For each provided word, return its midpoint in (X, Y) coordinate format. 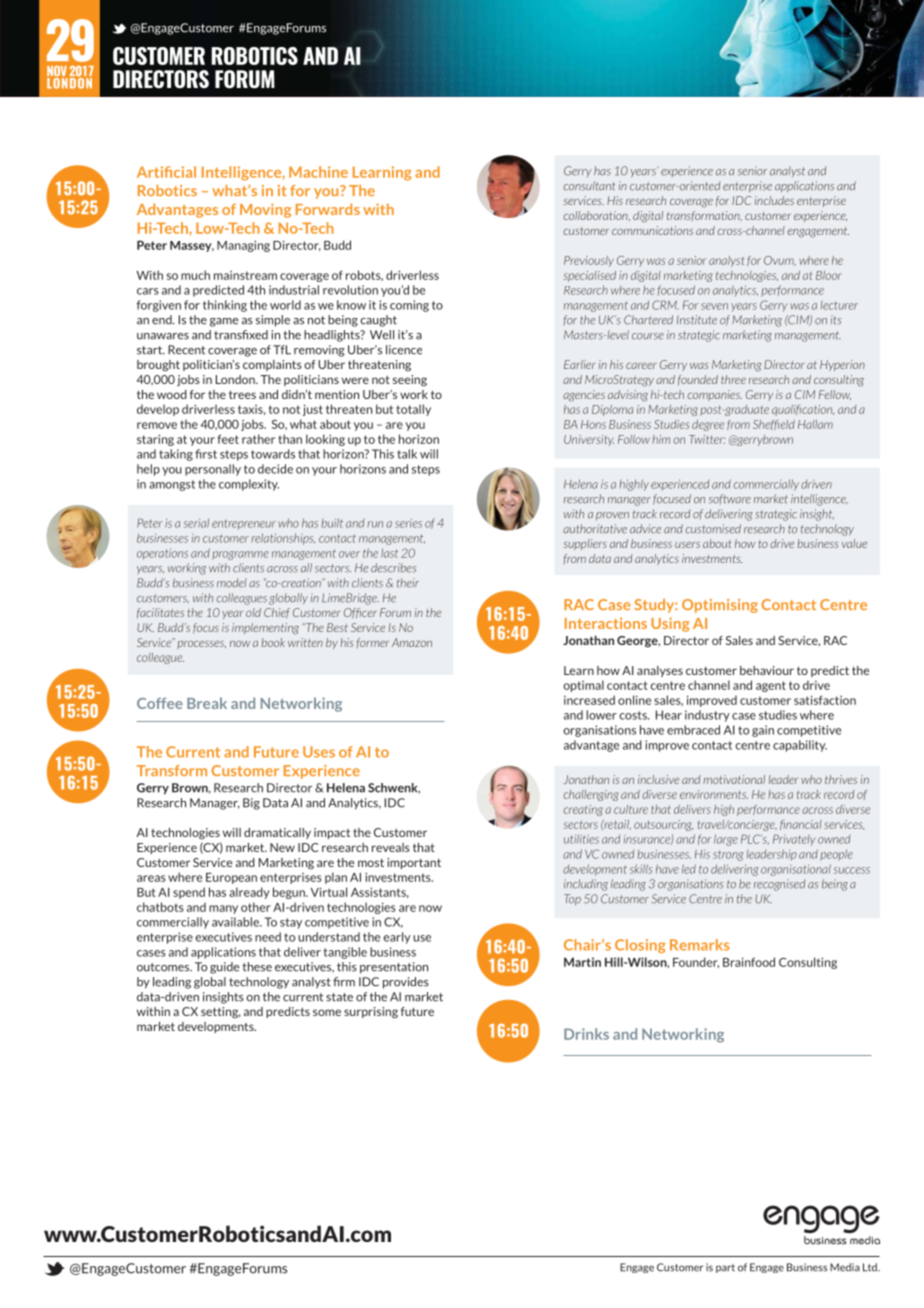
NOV (57, 72)
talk (407, 454)
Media (845, 1267)
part (725, 1268)
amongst (172, 485)
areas (151, 878)
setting (221, 1012)
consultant (589, 186)
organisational (796, 870)
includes (774, 200)
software (730, 499)
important (414, 863)
